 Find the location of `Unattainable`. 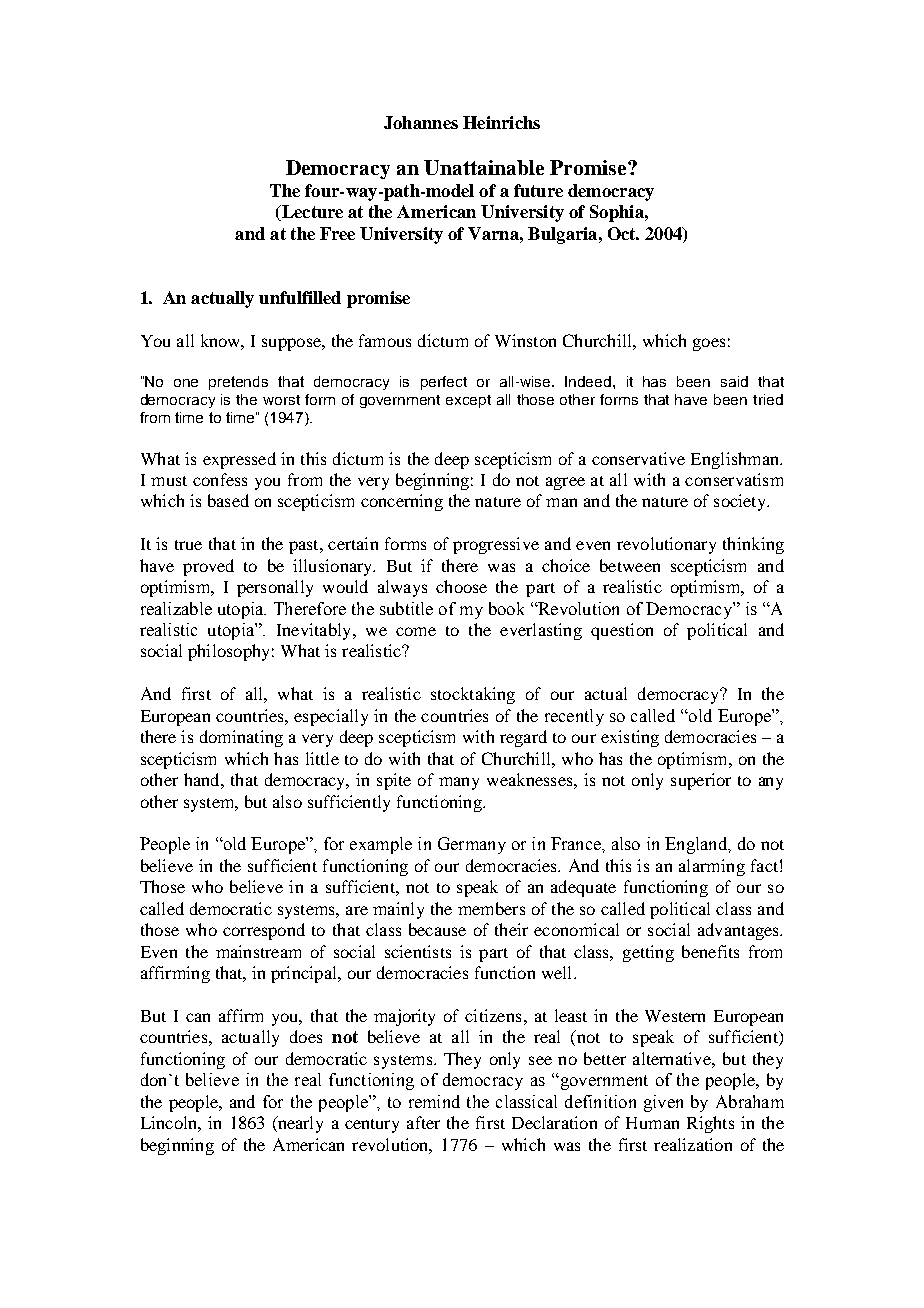

Unattainable is located at coordinates (484, 167).
